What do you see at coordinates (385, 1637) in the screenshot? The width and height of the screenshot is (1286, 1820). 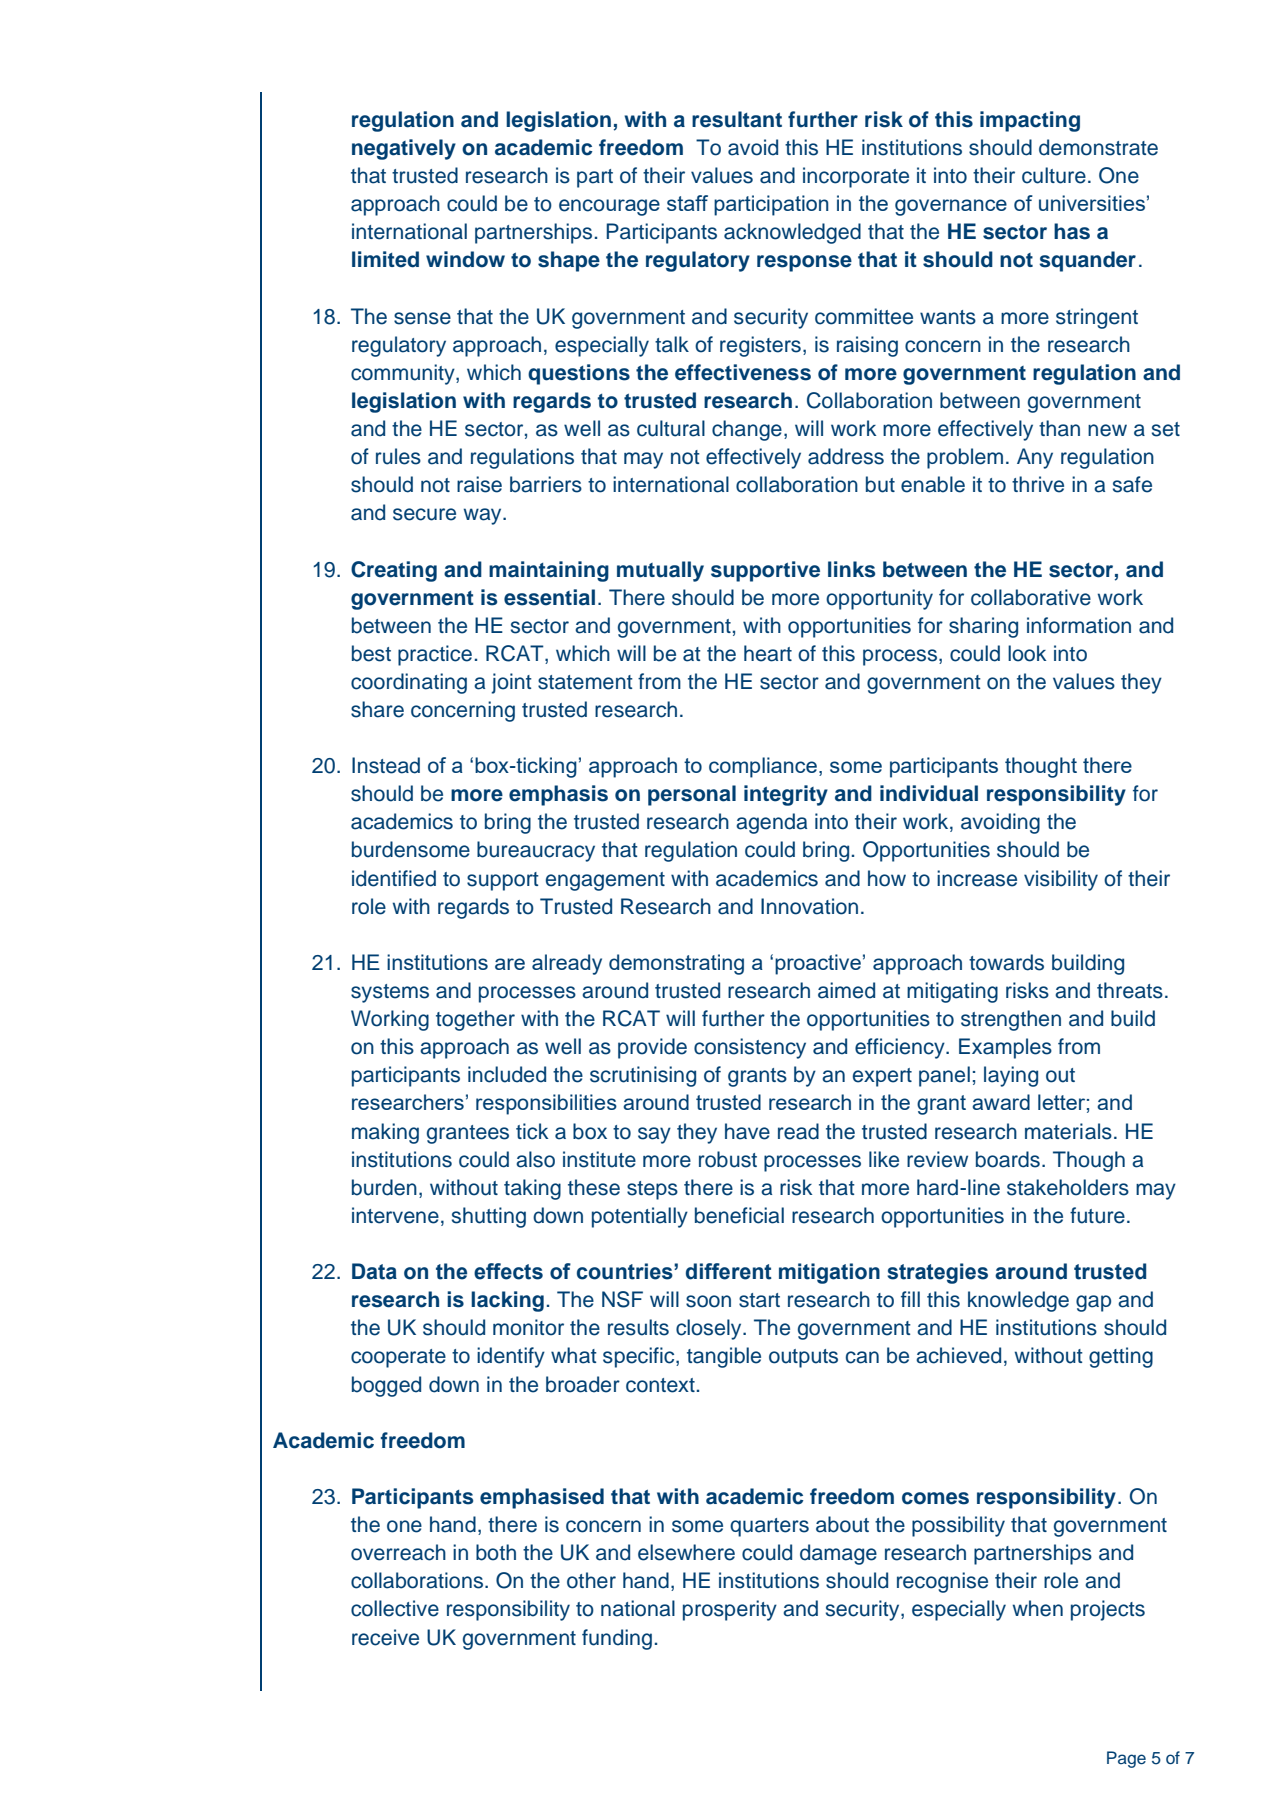 I see `receive` at bounding box center [385, 1637].
